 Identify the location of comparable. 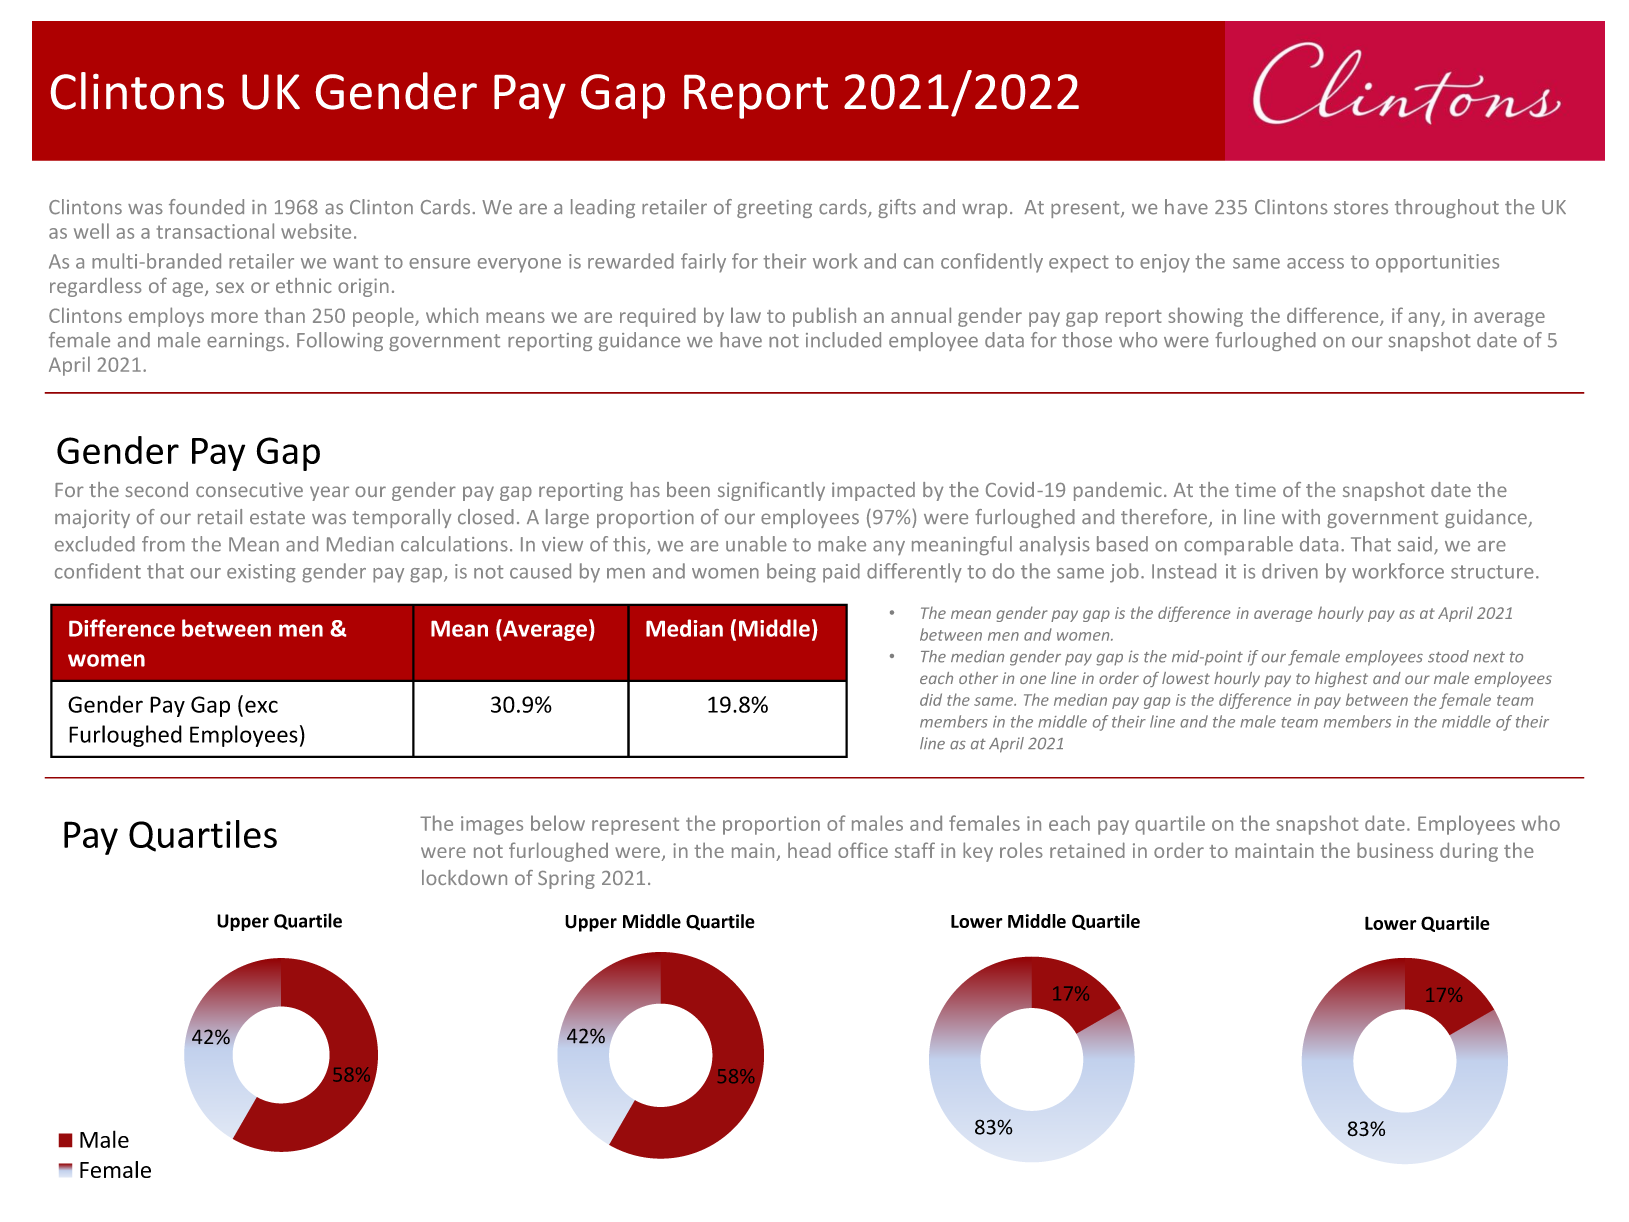
(1238, 545).
